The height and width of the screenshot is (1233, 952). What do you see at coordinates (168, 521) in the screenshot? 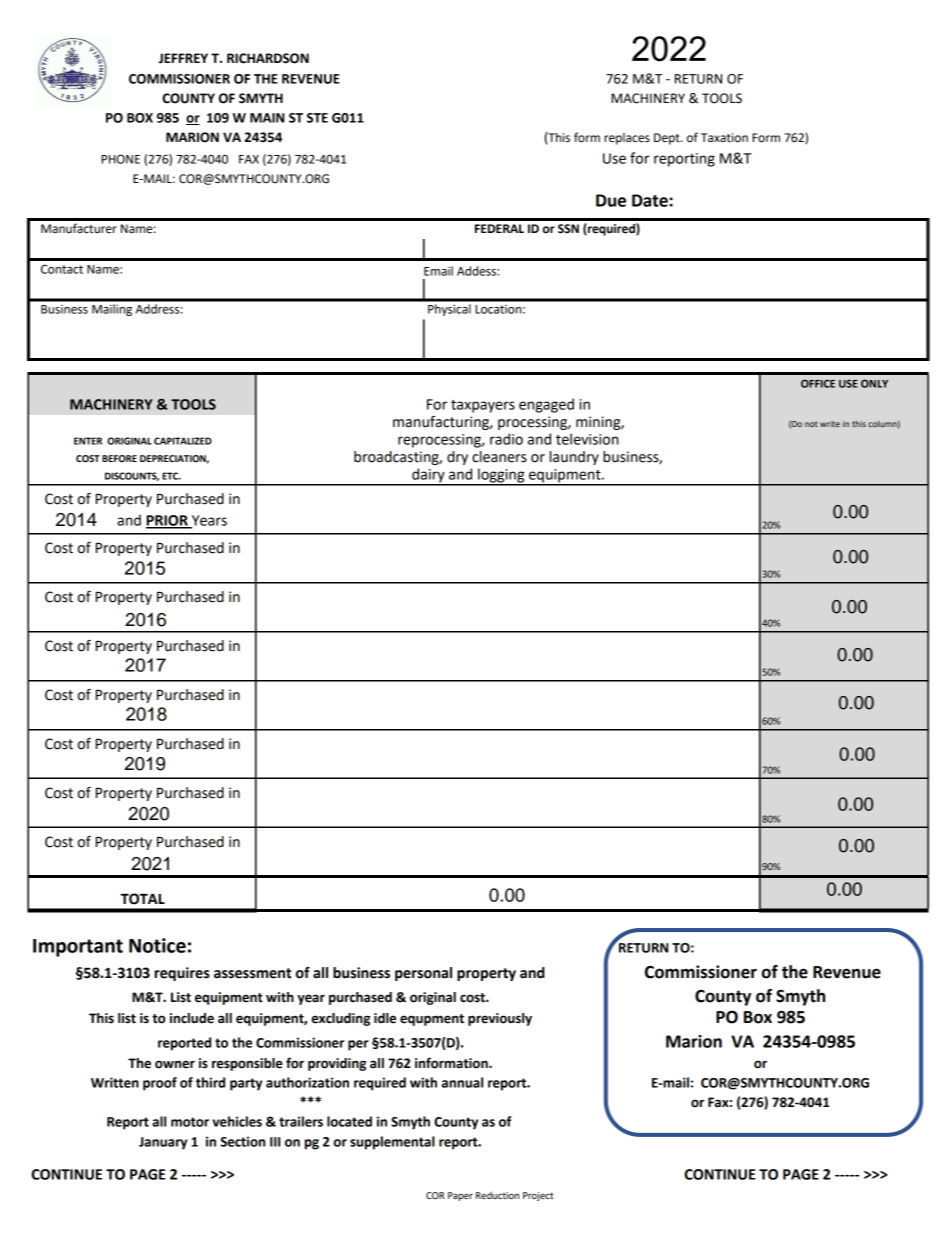
I see `PRIOR` at bounding box center [168, 521].
